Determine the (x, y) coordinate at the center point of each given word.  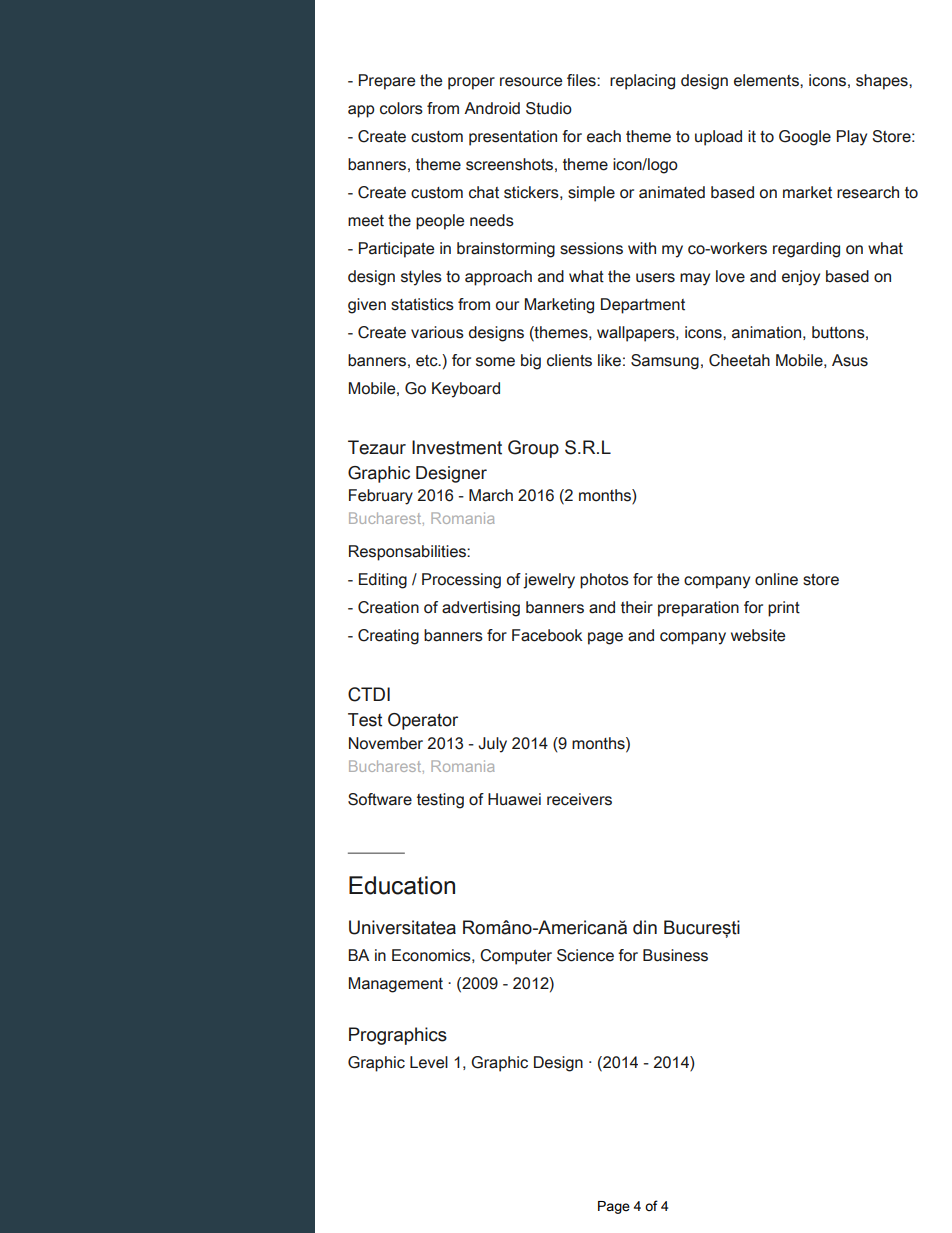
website (758, 635)
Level (429, 1062)
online (776, 579)
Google (805, 138)
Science (585, 955)
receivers (579, 799)
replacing (642, 82)
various (437, 332)
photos (604, 581)
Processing (461, 581)
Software (380, 799)
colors (401, 108)
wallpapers (637, 334)
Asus (850, 360)
